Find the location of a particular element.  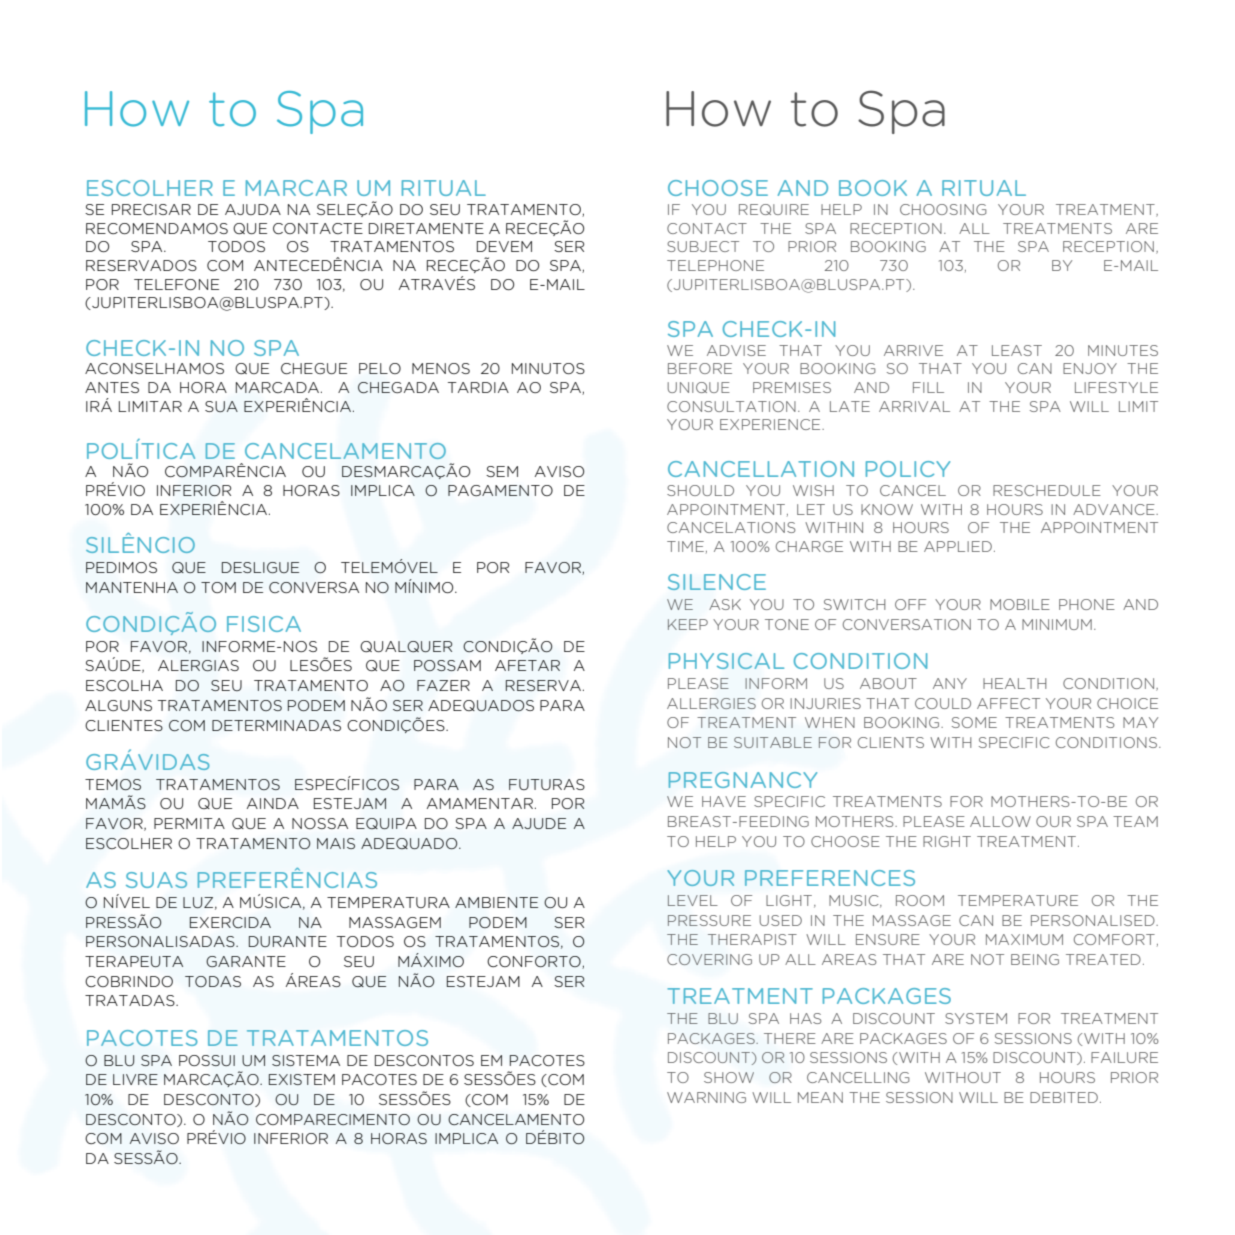

WARNING is located at coordinates (706, 1097).
